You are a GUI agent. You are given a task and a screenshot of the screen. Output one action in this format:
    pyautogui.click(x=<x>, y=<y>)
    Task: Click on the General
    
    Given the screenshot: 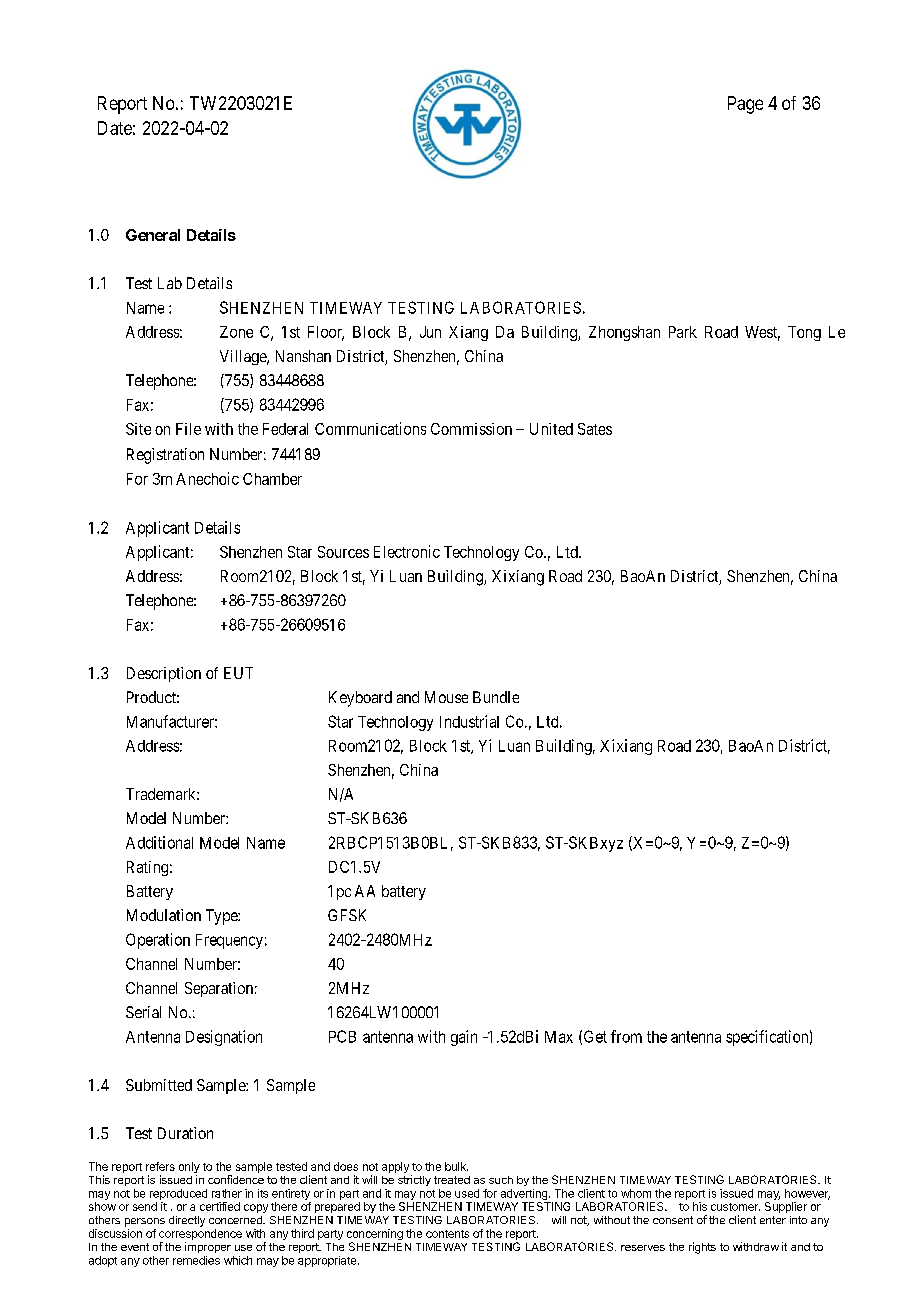 What is the action you would take?
    pyautogui.click(x=153, y=235)
